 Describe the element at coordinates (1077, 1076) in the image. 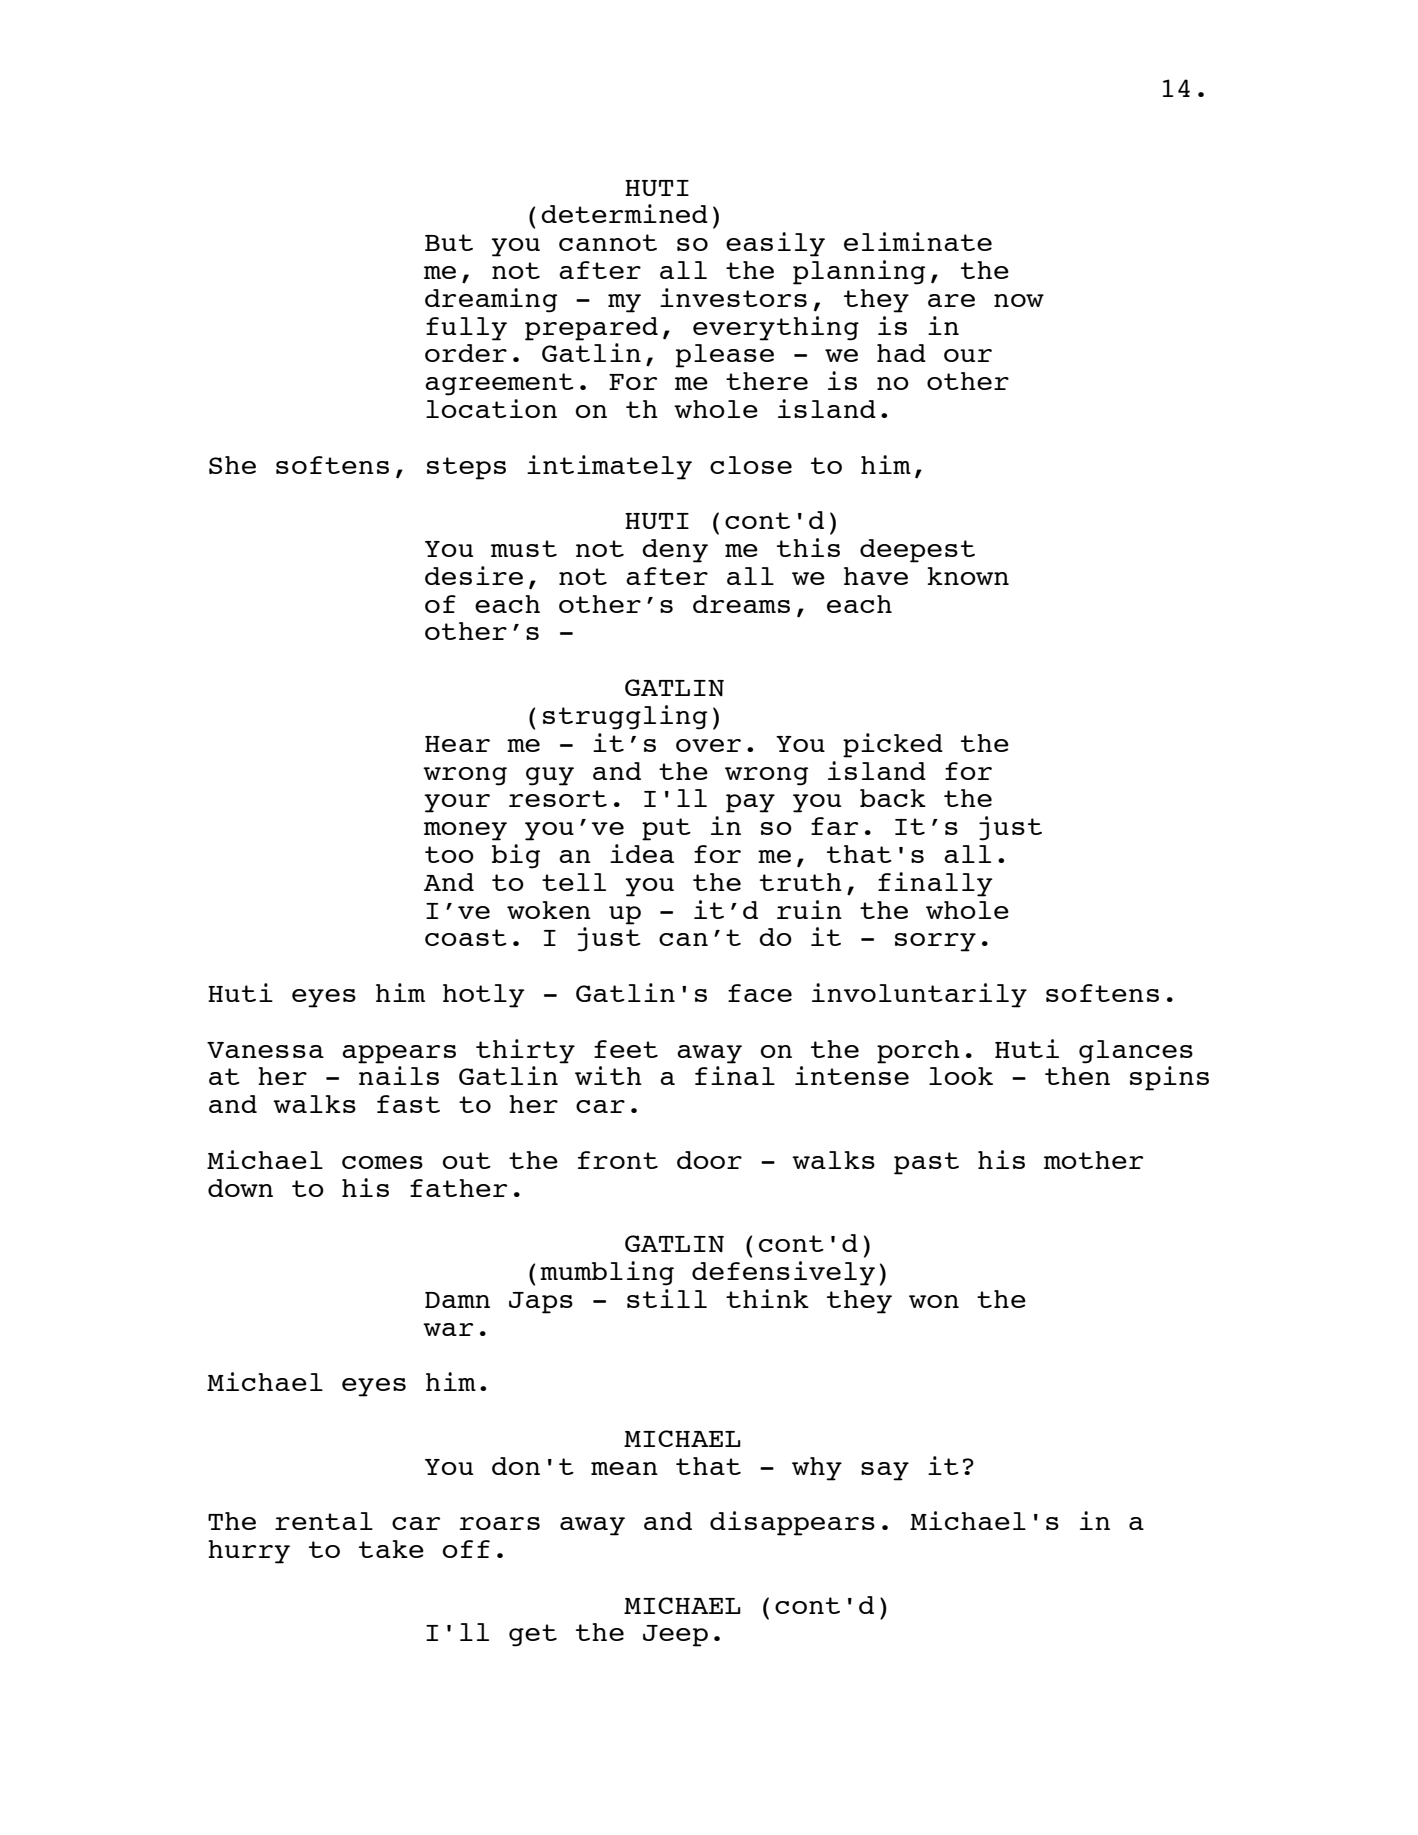

I see `then` at that location.
